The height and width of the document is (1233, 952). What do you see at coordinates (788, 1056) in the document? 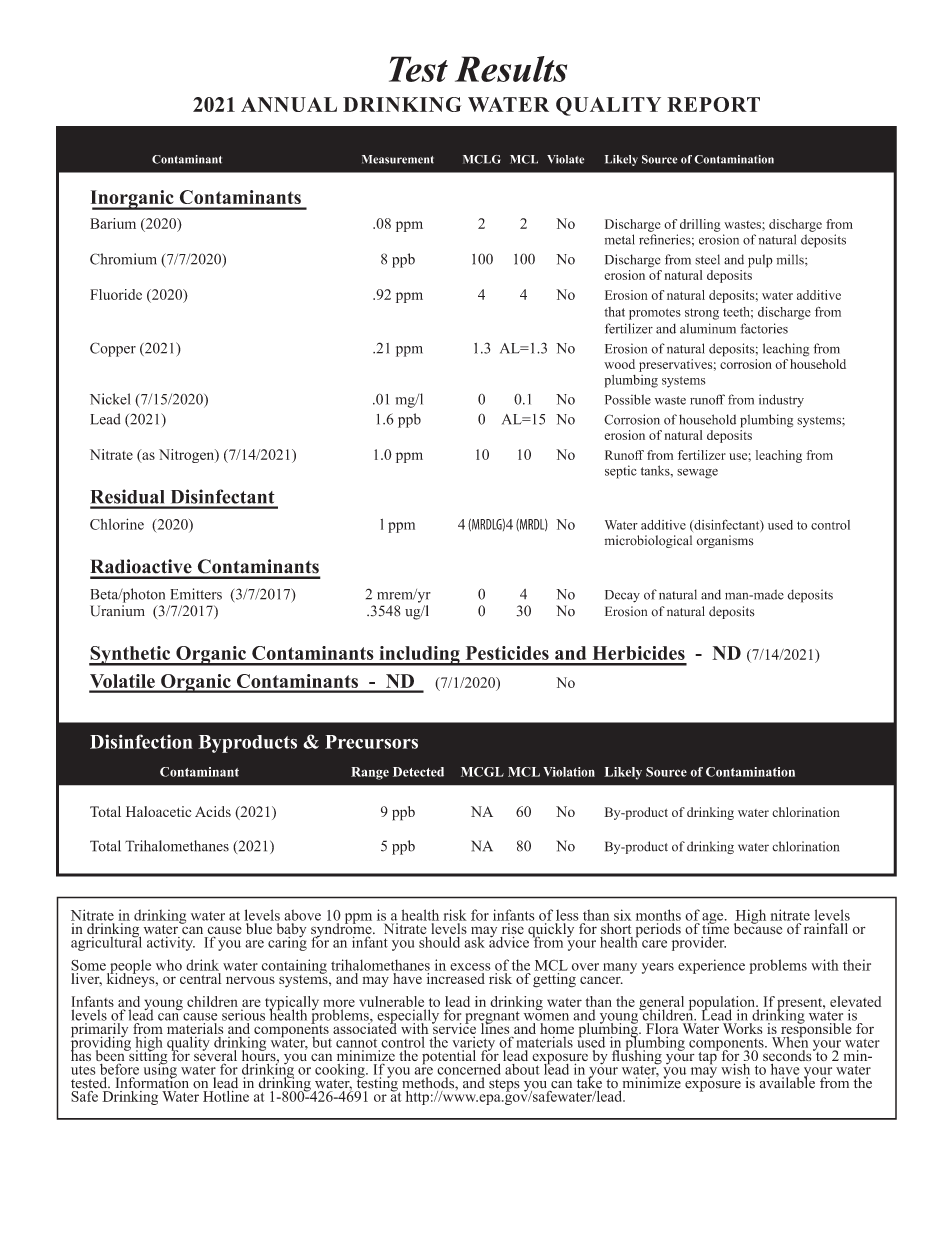
I see `seconds` at bounding box center [788, 1056].
